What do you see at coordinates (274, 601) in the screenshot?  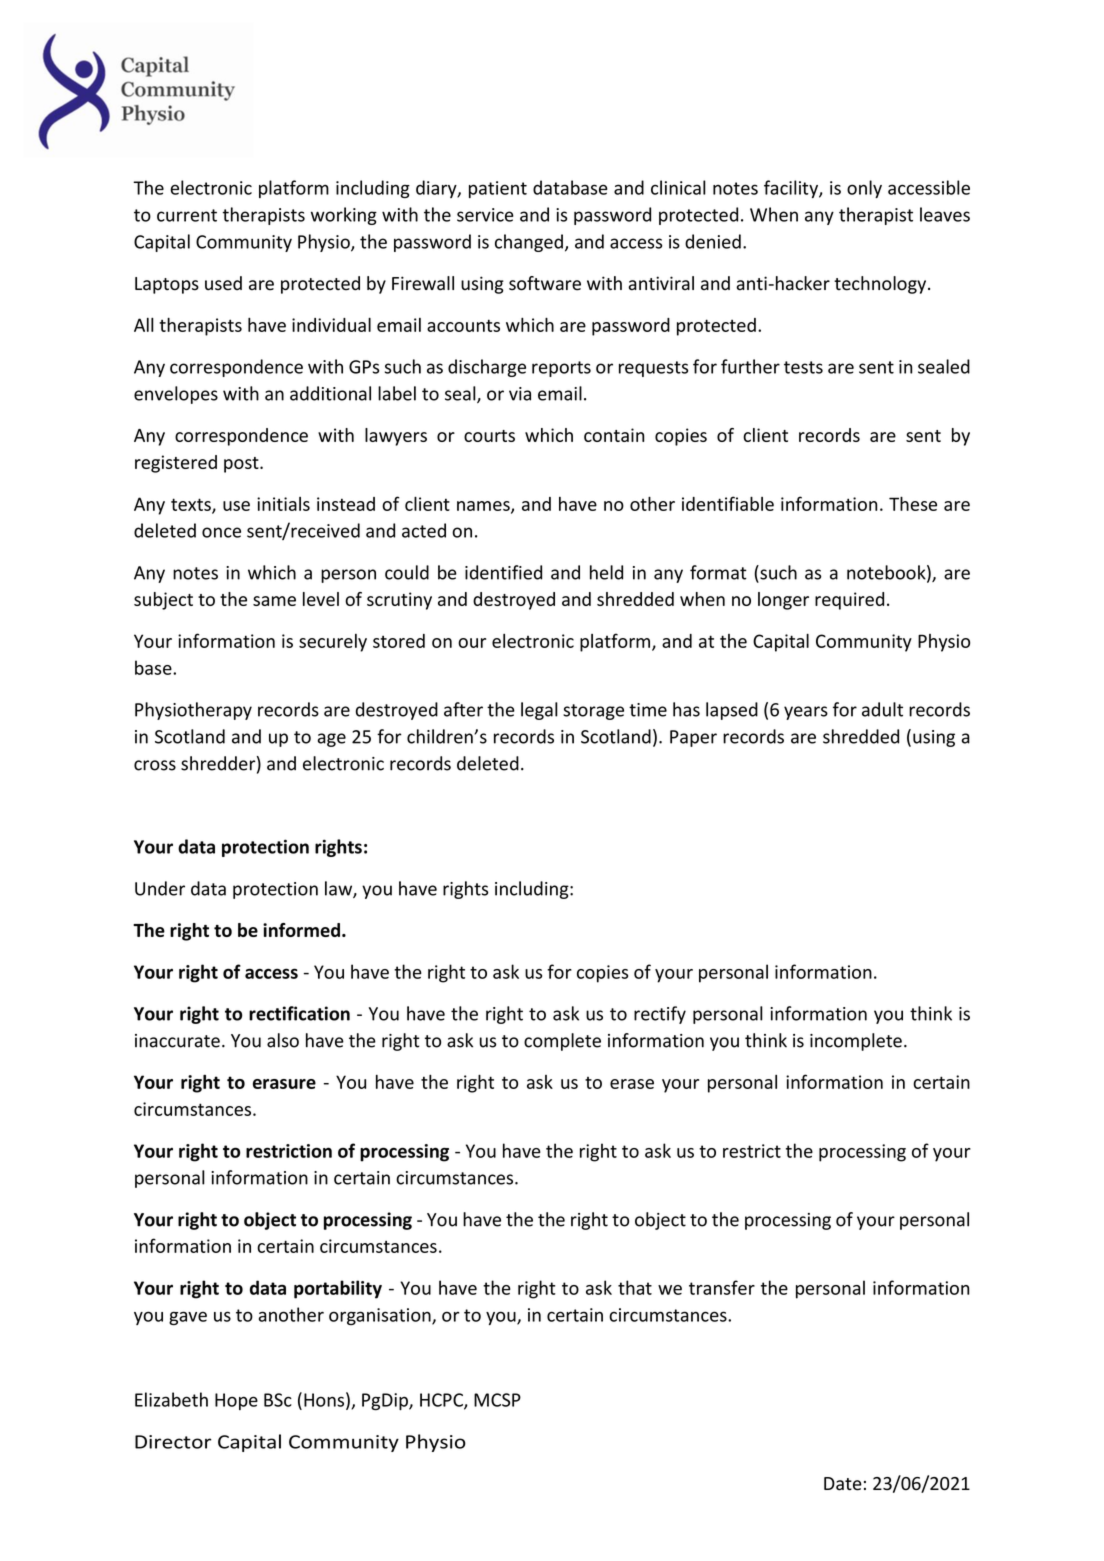 I see `same` at bounding box center [274, 601].
